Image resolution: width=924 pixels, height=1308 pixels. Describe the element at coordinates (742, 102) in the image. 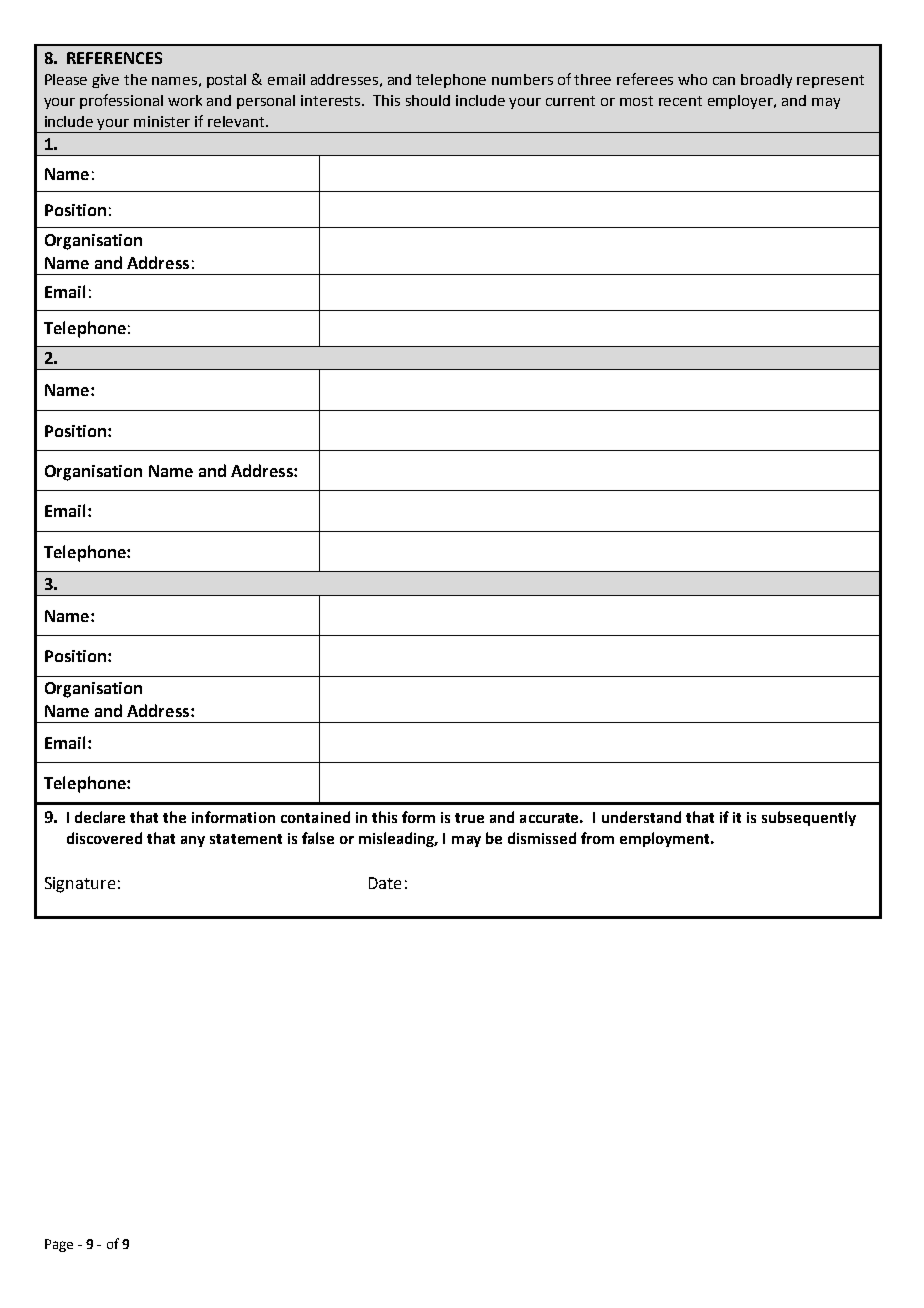

I see `employer` at that location.
